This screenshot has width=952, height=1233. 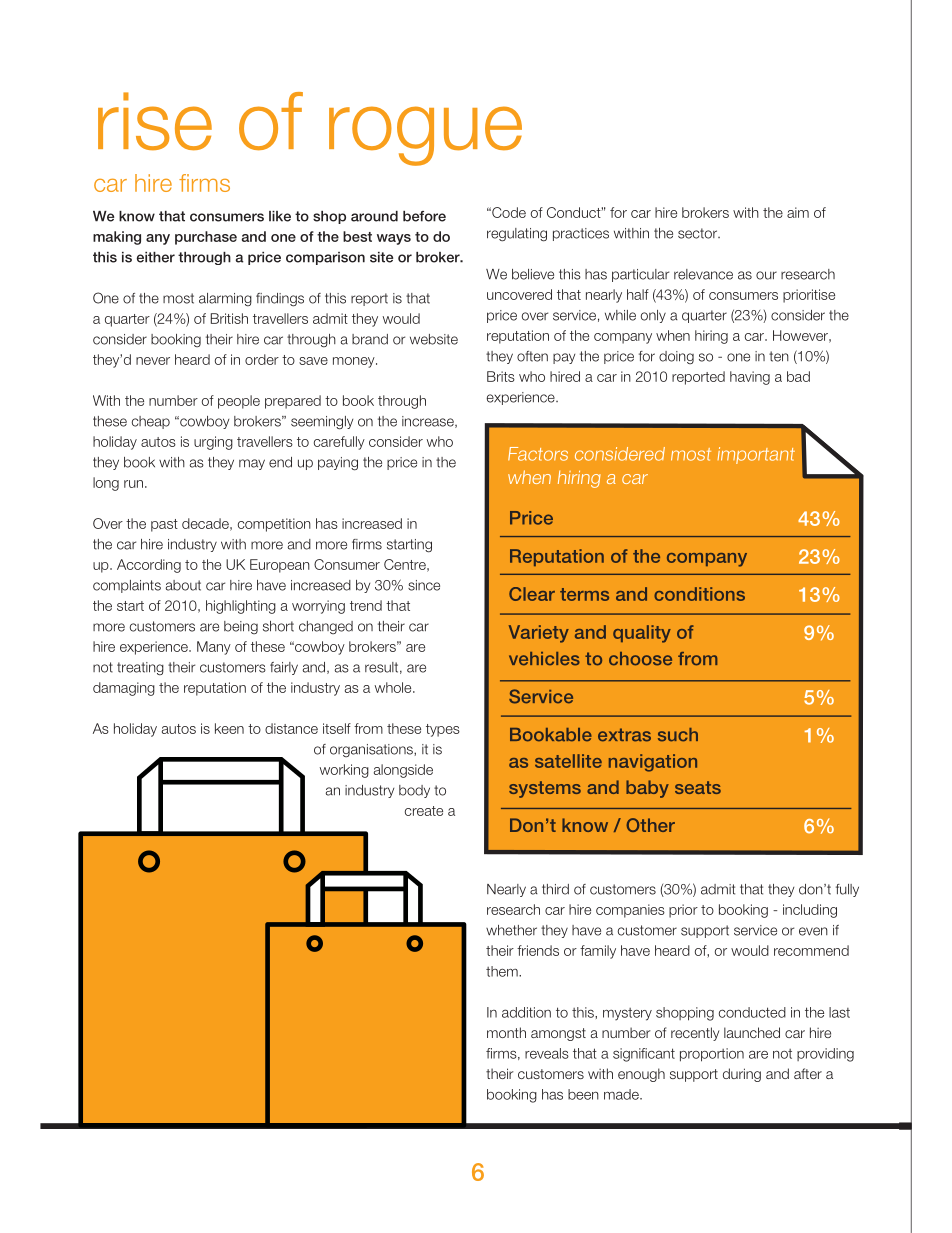 What do you see at coordinates (506, 1032) in the screenshot?
I see `month` at bounding box center [506, 1032].
